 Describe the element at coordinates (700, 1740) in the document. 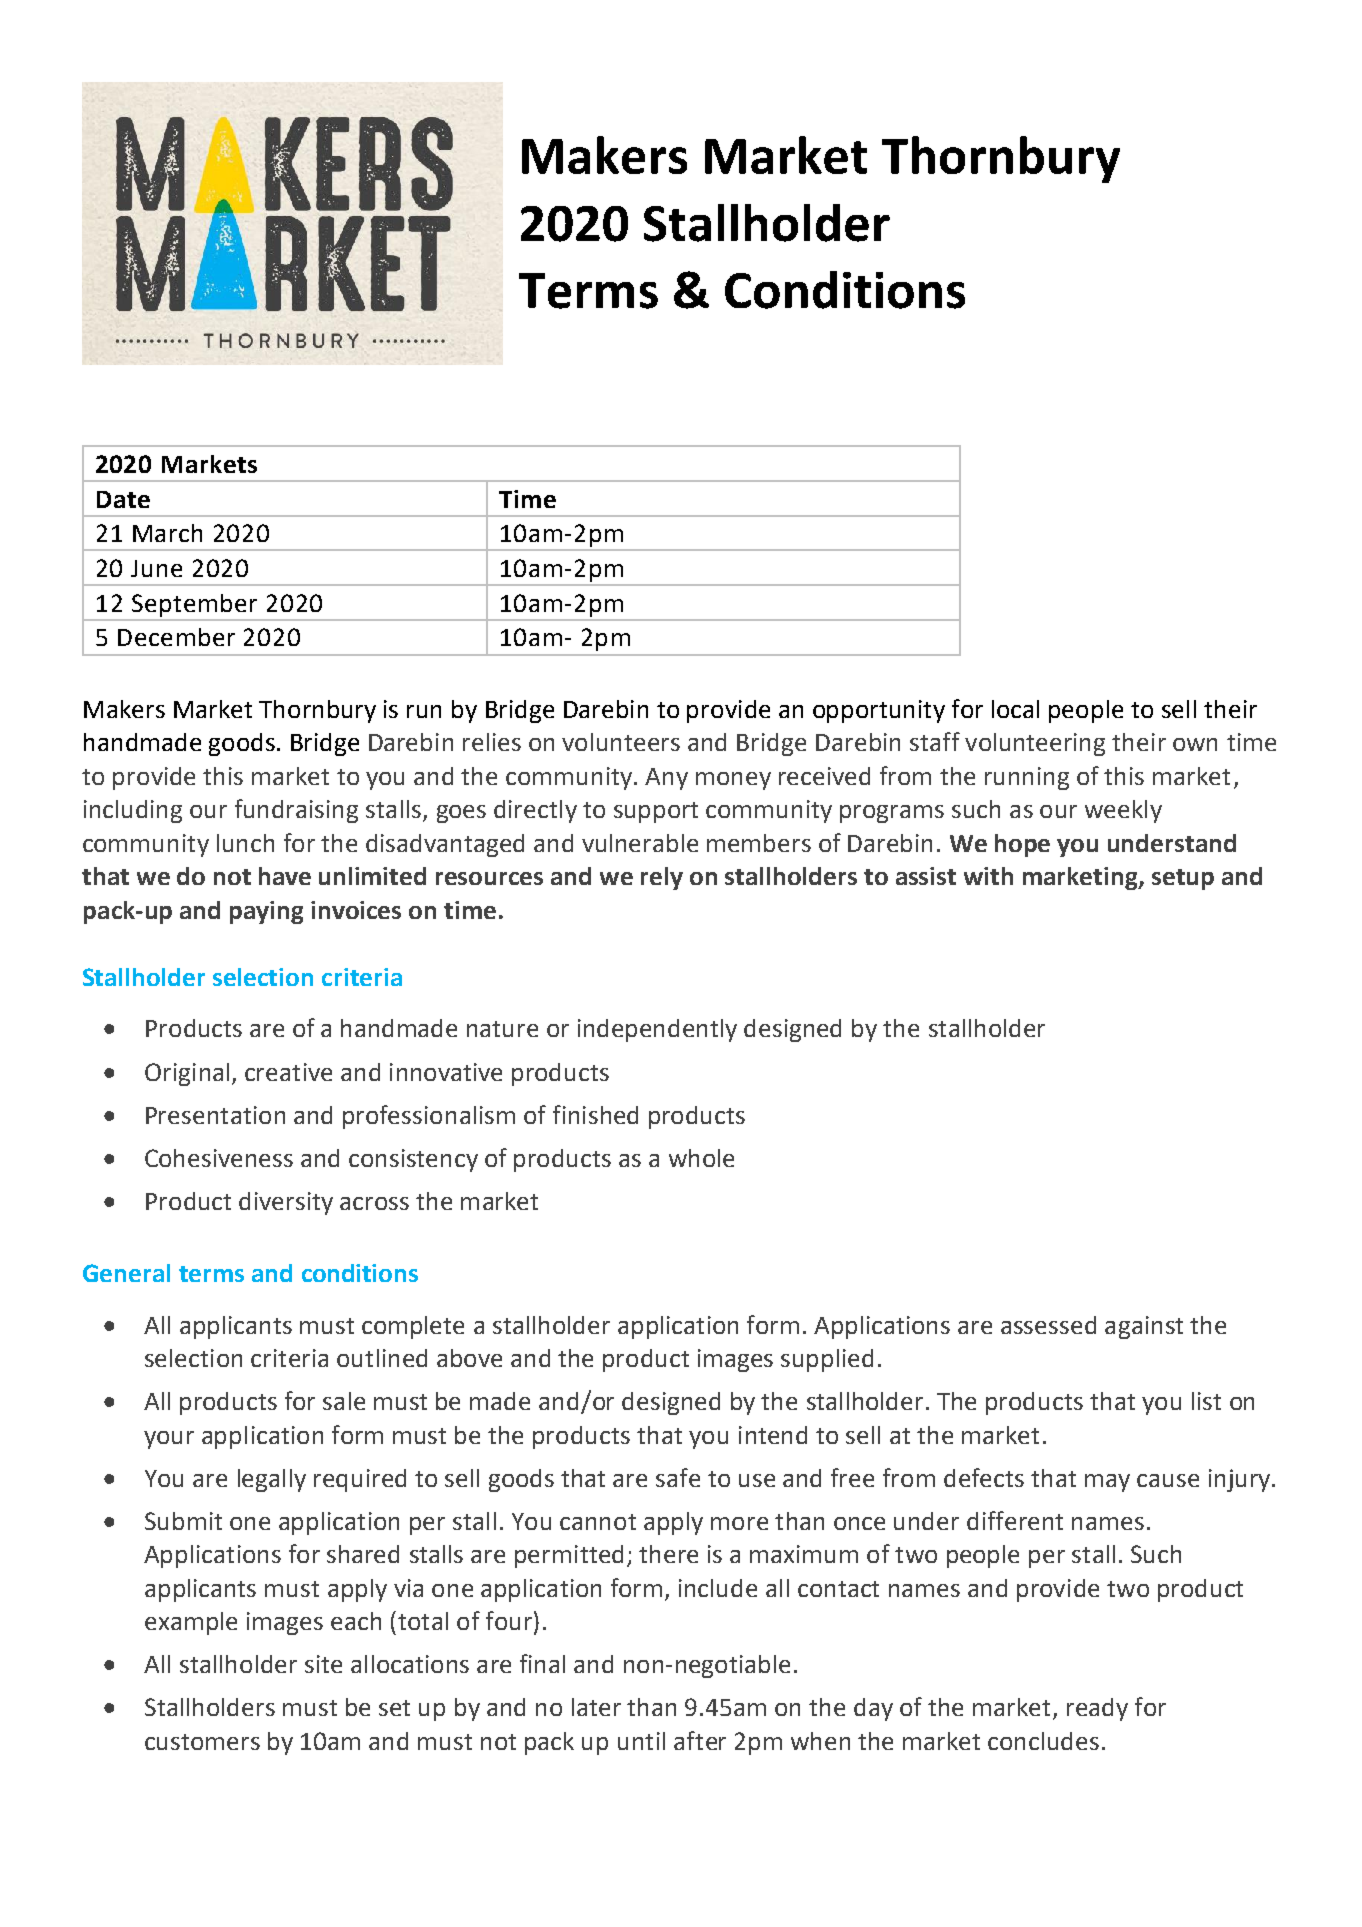

I see `after` at that location.
